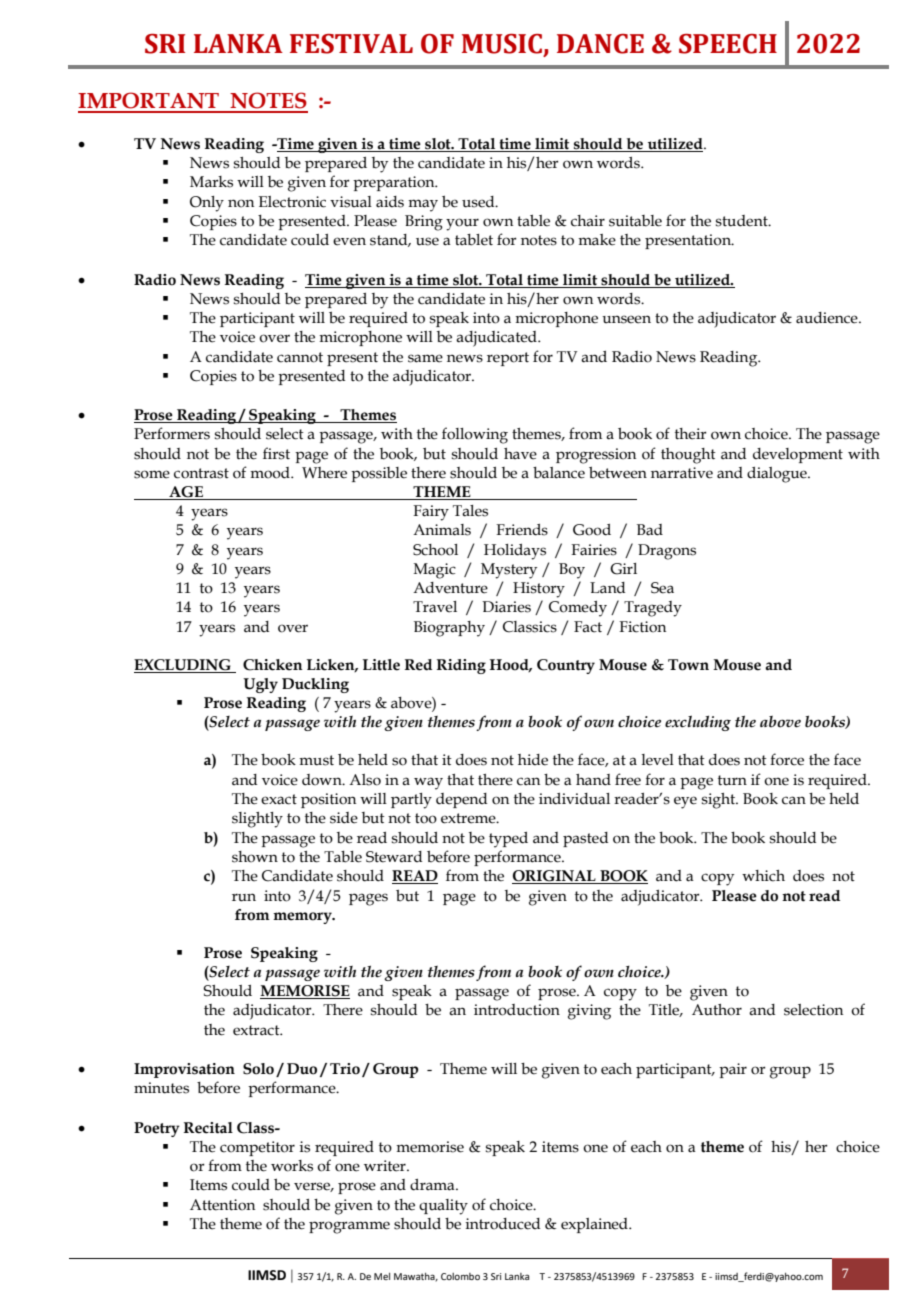 This screenshot has width=924, height=1307. Describe the element at coordinates (300, 357) in the screenshot. I see `cannot` at that location.
